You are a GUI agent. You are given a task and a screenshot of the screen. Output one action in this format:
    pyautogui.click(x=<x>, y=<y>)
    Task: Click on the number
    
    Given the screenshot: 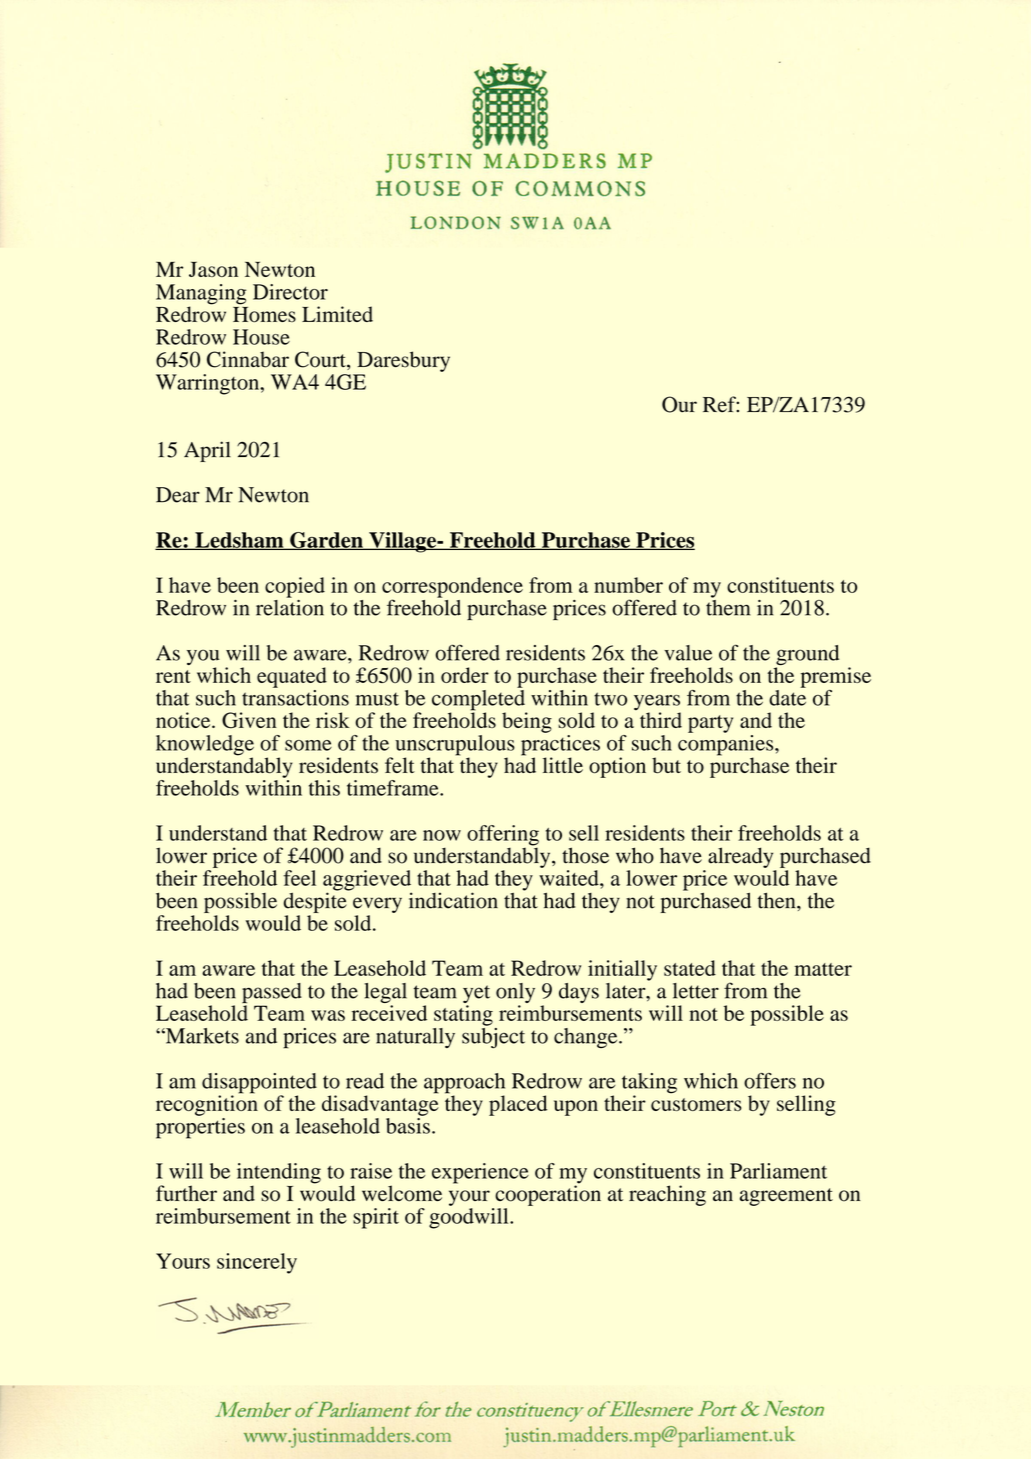 What is the action you would take?
    pyautogui.click(x=628, y=585)
